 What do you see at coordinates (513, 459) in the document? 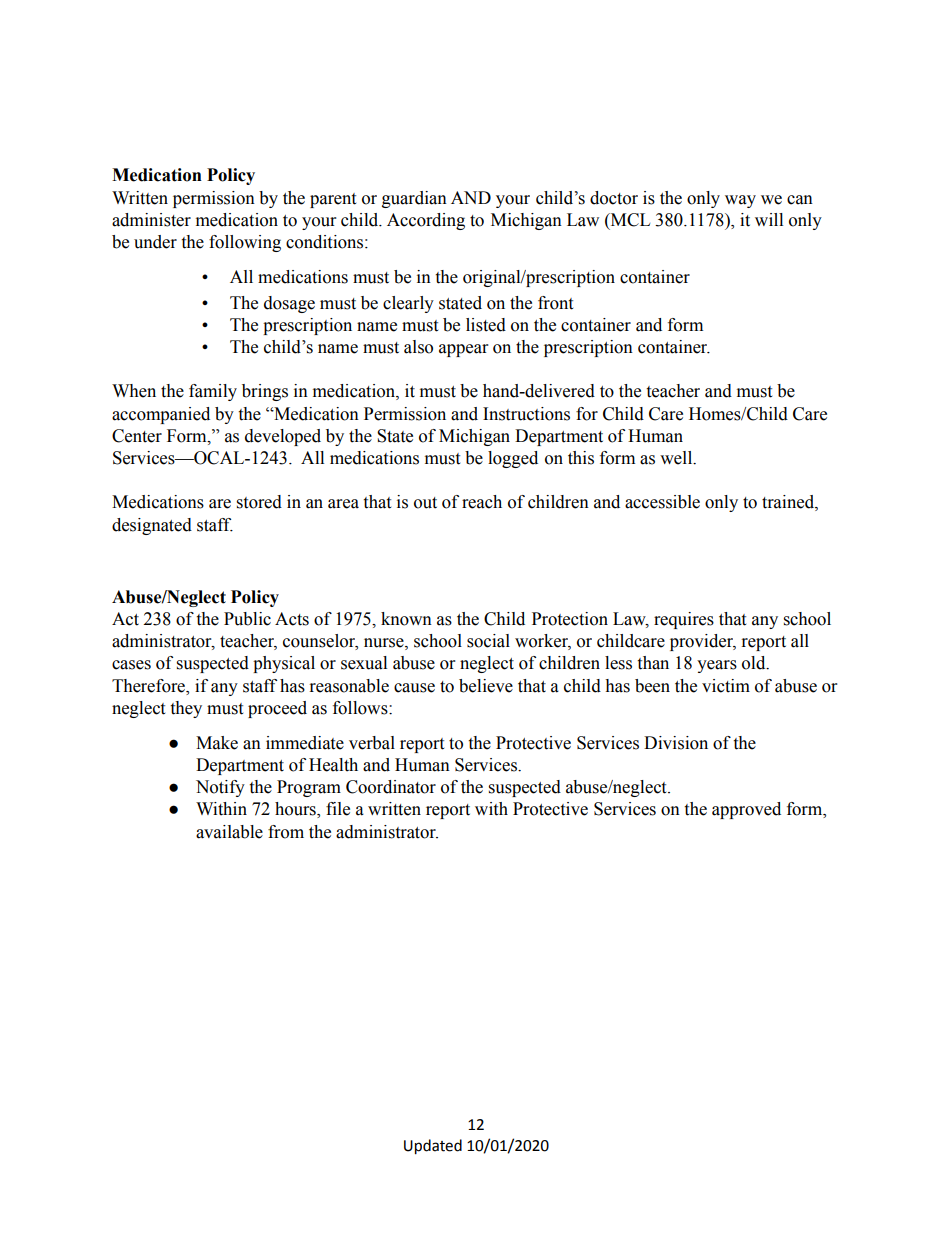
I see `logged` at bounding box center [513, 459].
